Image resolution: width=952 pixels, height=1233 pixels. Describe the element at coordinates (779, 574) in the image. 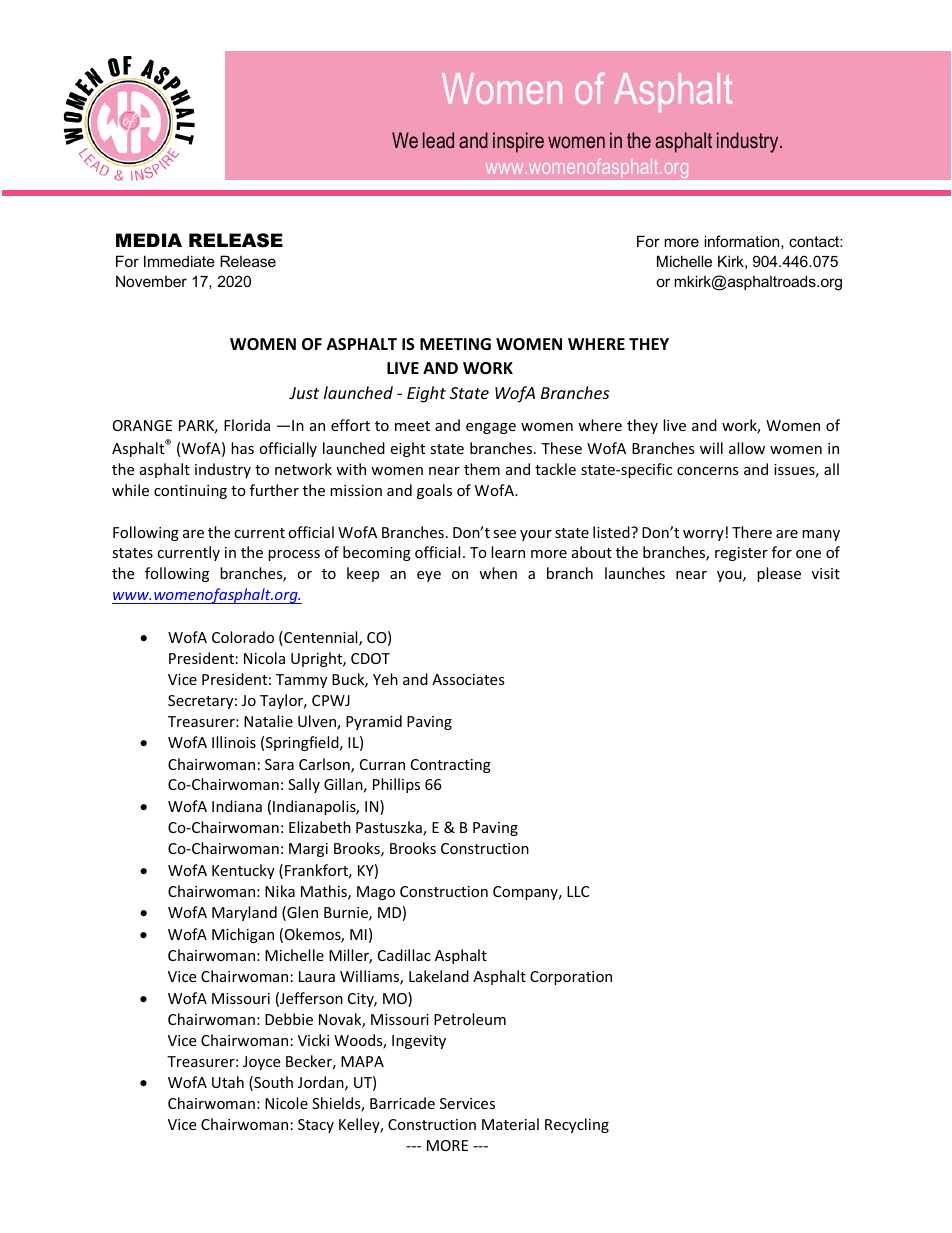

I see `please` at that location.
